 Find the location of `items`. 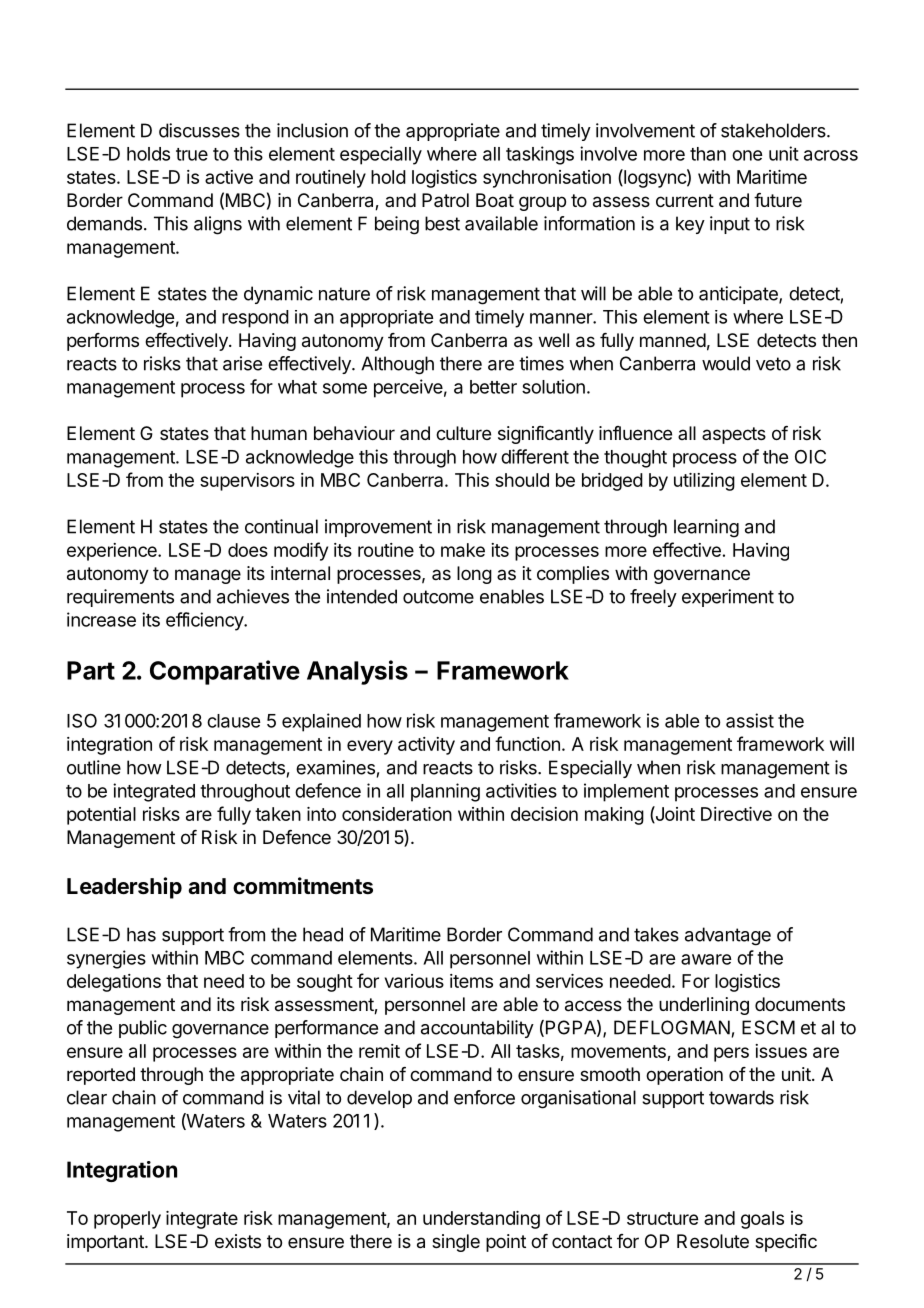

items is located at coordinates (471, 981).
